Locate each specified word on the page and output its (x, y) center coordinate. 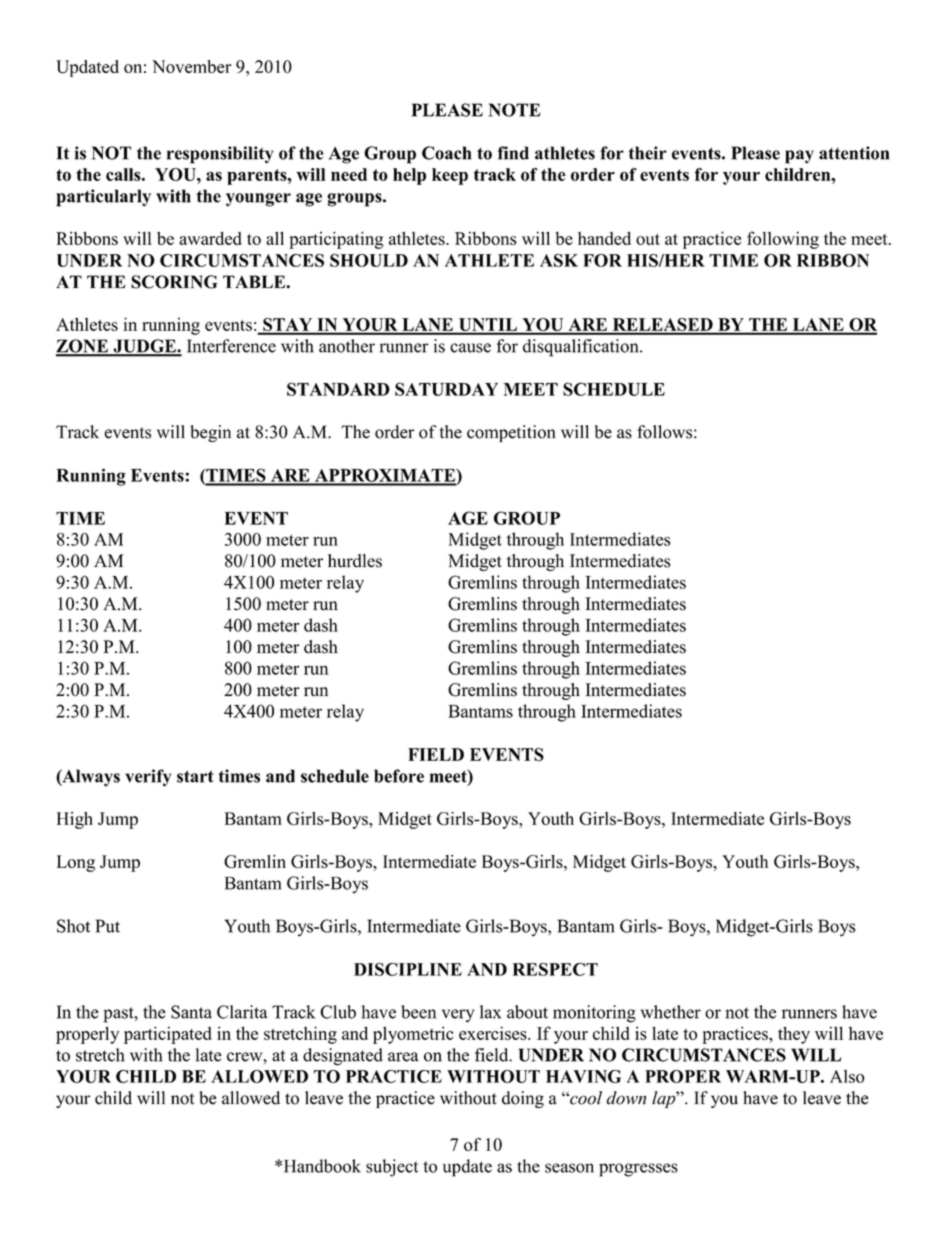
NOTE (515, 110)
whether (671, 1012)
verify (148, 778)
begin (210, 433)
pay (799, 157)
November (192, 66)
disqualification (582, 348)
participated (168, 1035)
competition (511, 433)
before (399, 776)
